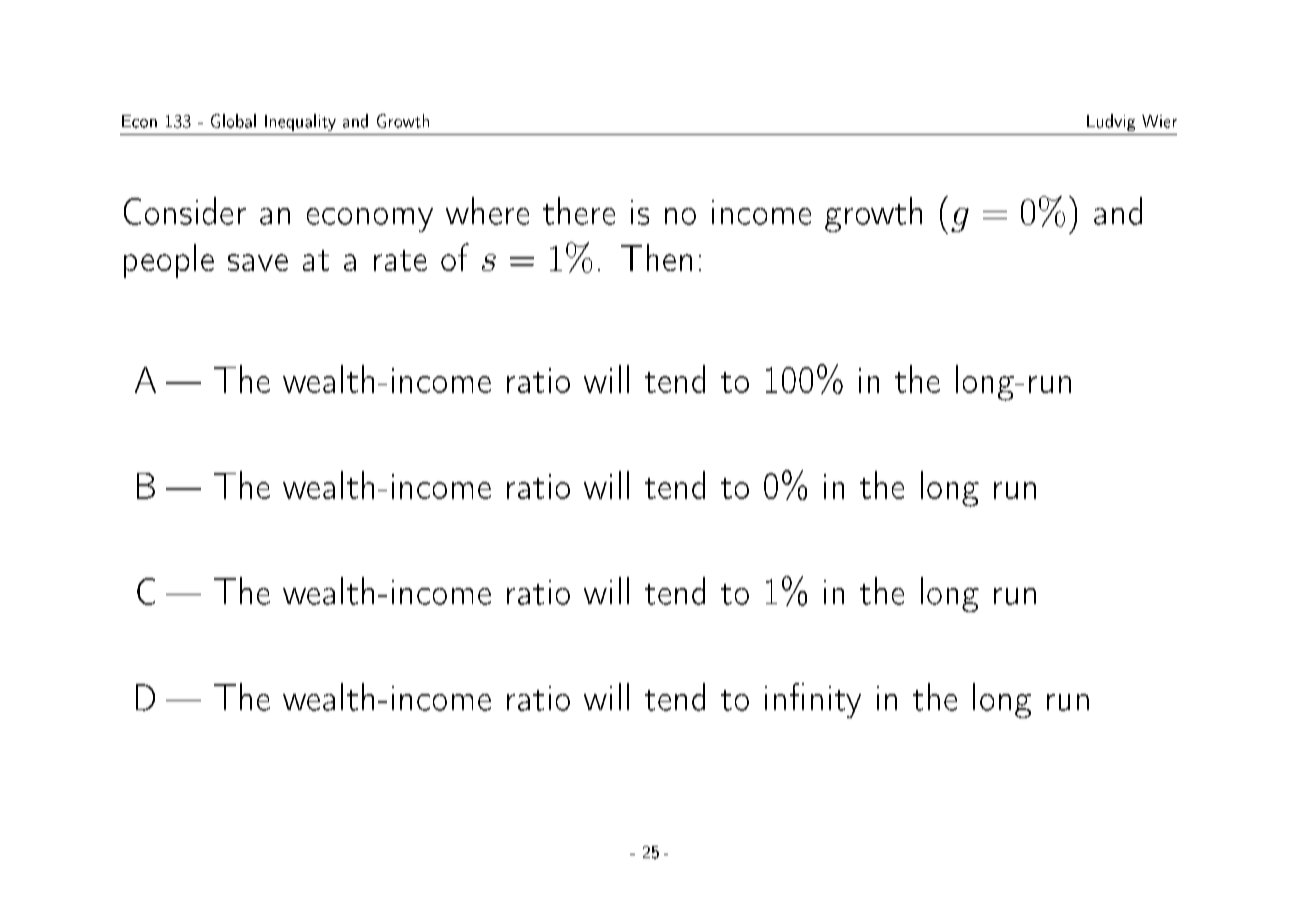  Describe the element at coordinates (579, 211) in the screenshot. I see `there` at that location.
